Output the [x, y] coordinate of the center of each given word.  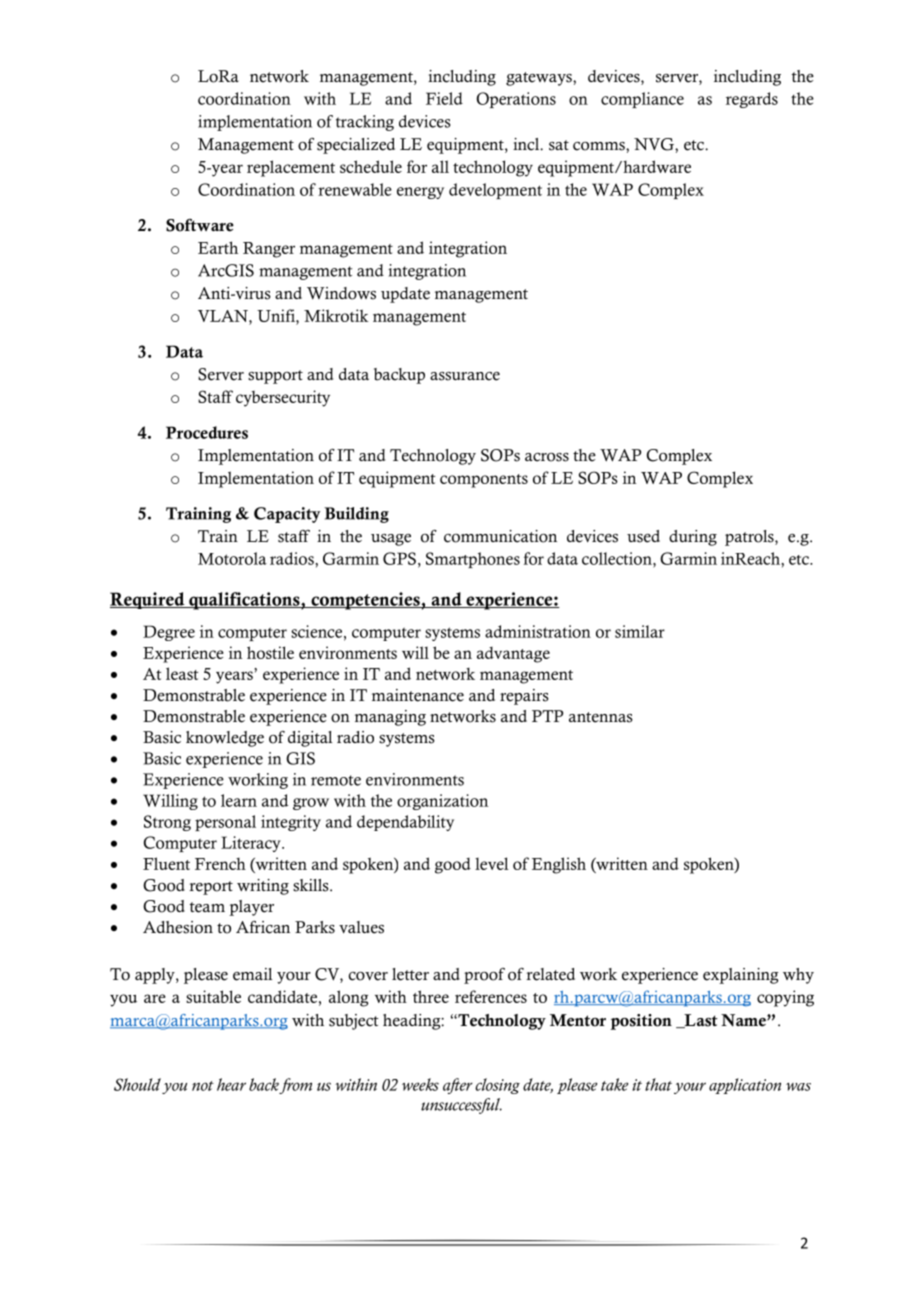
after [458, 1086]
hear [231, 1084]
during [693, 538]
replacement [291, 168]
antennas [601, 717]
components [484, 481]
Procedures [207, 432]
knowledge [225, 739]
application [745, 1086]
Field [444, 98]
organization [442, 802]
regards [752, 100]
